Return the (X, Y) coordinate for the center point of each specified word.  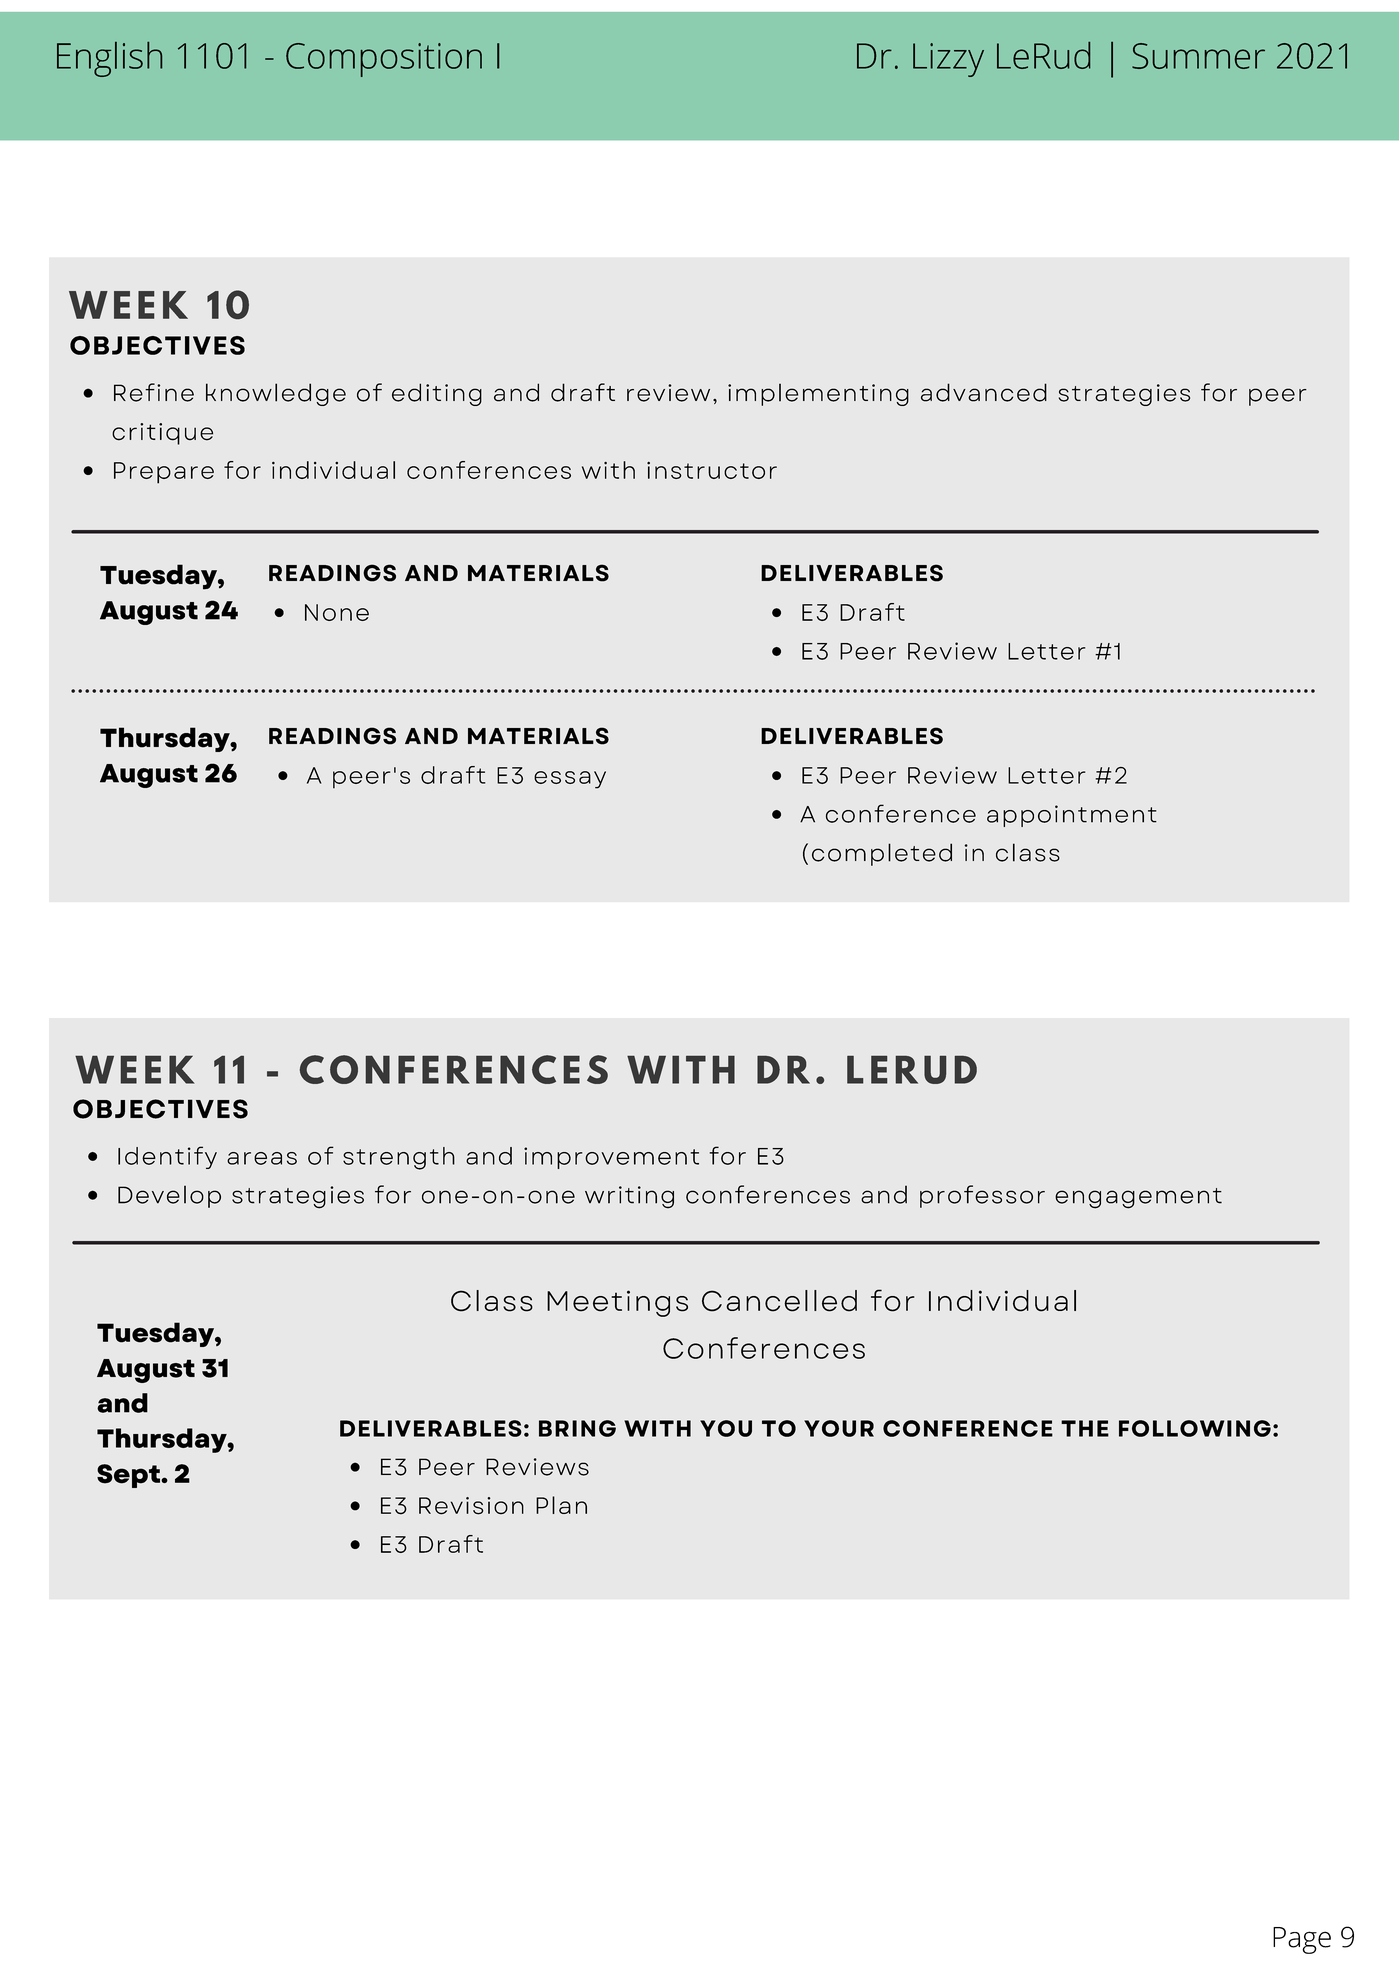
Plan (561, 1505)
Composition (384, 60)
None (337, 612)
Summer (1198, 56)
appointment (1072, 816)
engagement (1138, 1198)
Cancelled (779, 1301)
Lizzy (948, 60)
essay (570, 780)
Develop (169, 1197)
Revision (471, 1506)
